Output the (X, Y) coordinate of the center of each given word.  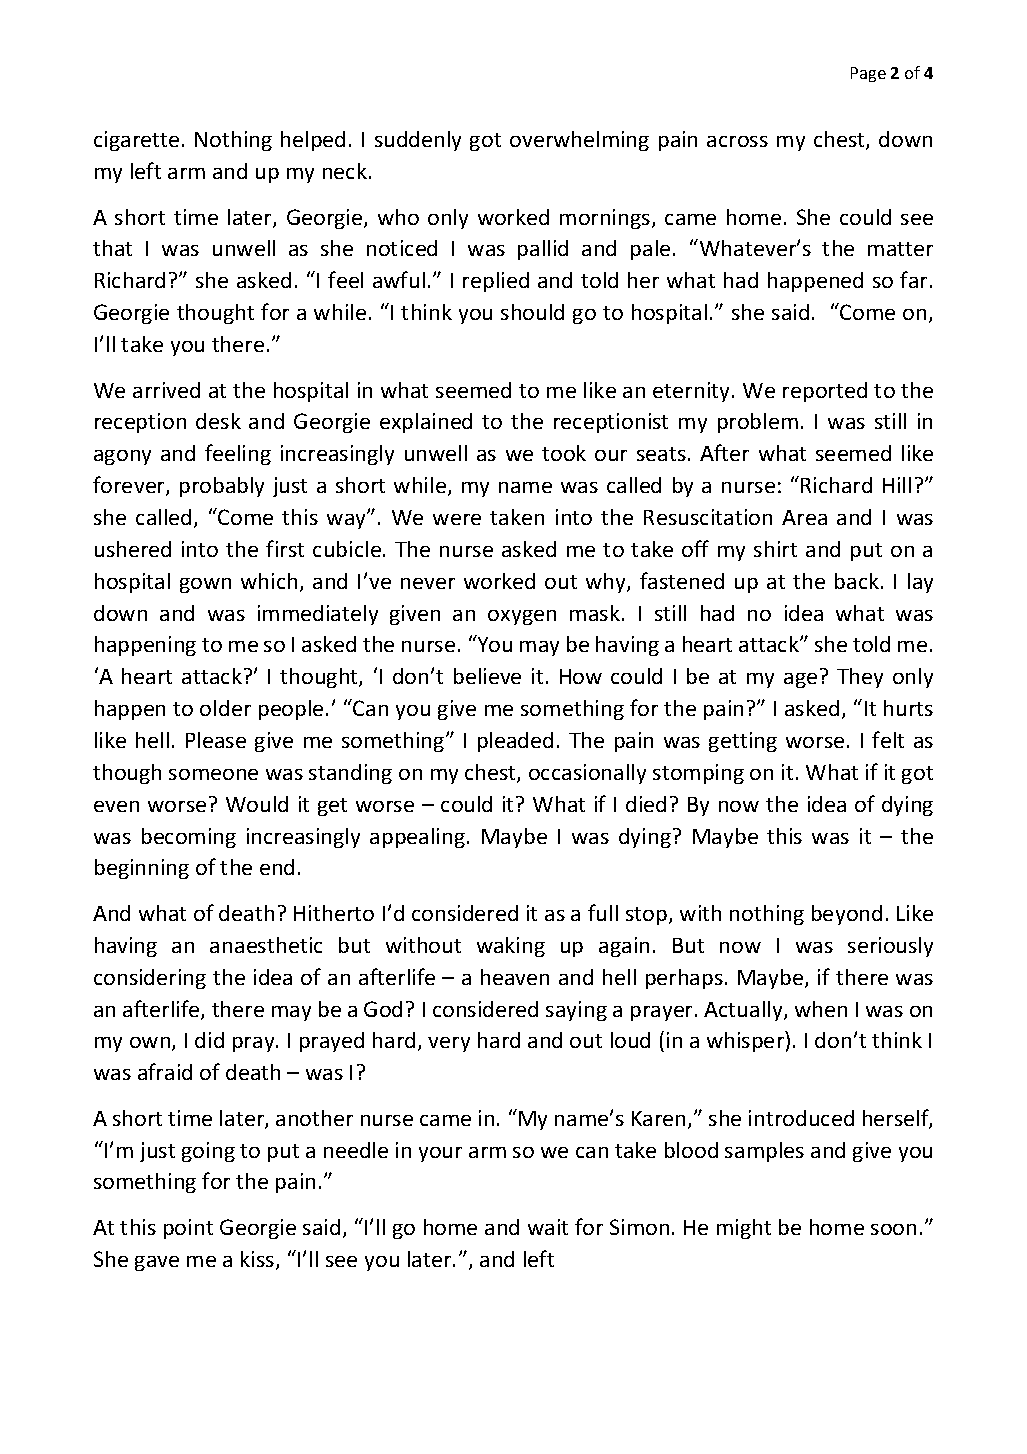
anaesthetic (266, 945)
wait (548, 1227)
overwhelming (579, 141)
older (225, 708)
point (188, 1229)
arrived (166, 390)
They (860, 678)
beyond (847, 915)
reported (825, 392)
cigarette (136, 141)
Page (868, 74)
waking (511, 947)
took (564, 453)
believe (487, 676)
